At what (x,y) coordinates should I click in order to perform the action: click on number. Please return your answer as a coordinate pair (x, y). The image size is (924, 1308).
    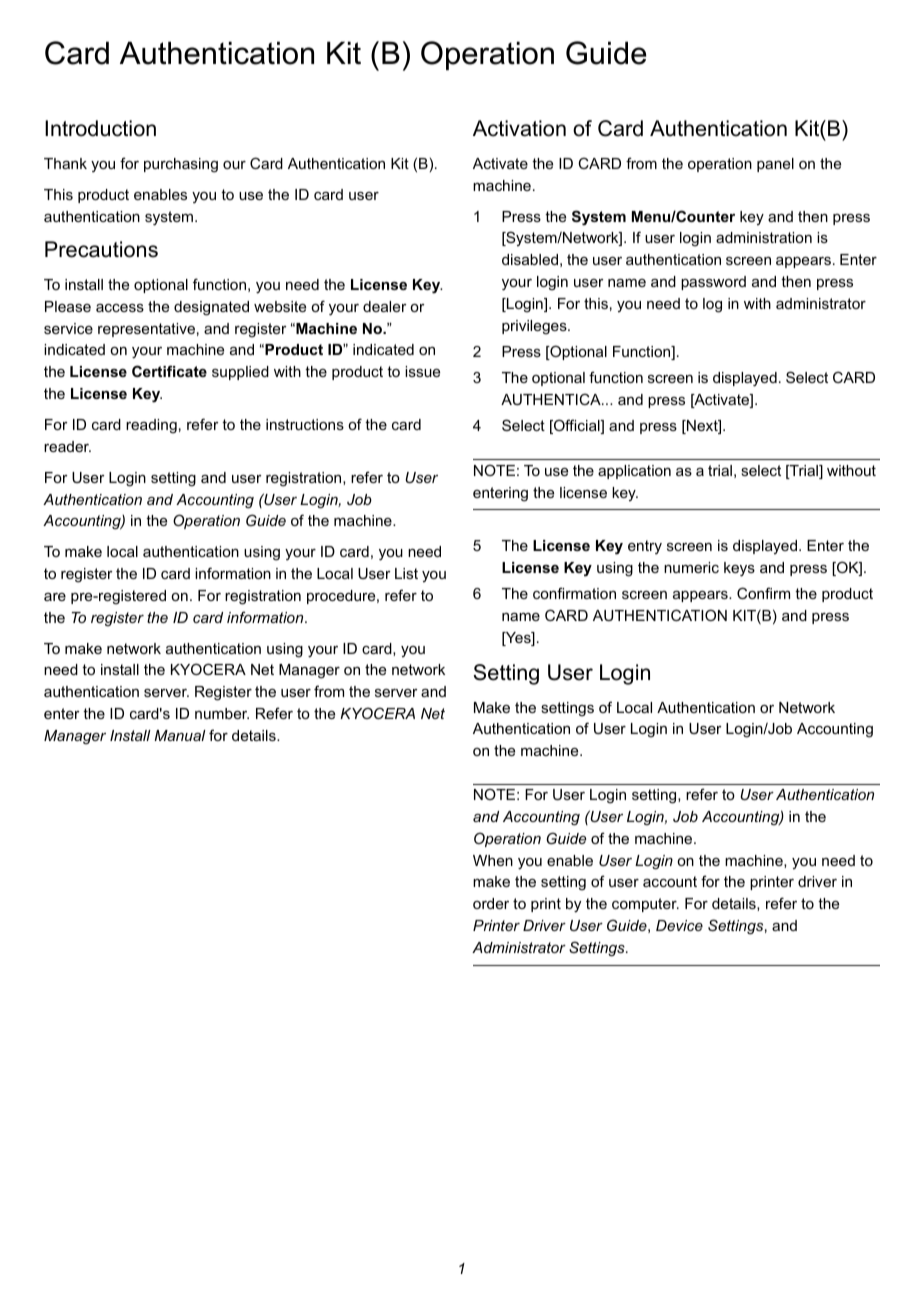
    Looking at the image, I should click on (222, 713).
